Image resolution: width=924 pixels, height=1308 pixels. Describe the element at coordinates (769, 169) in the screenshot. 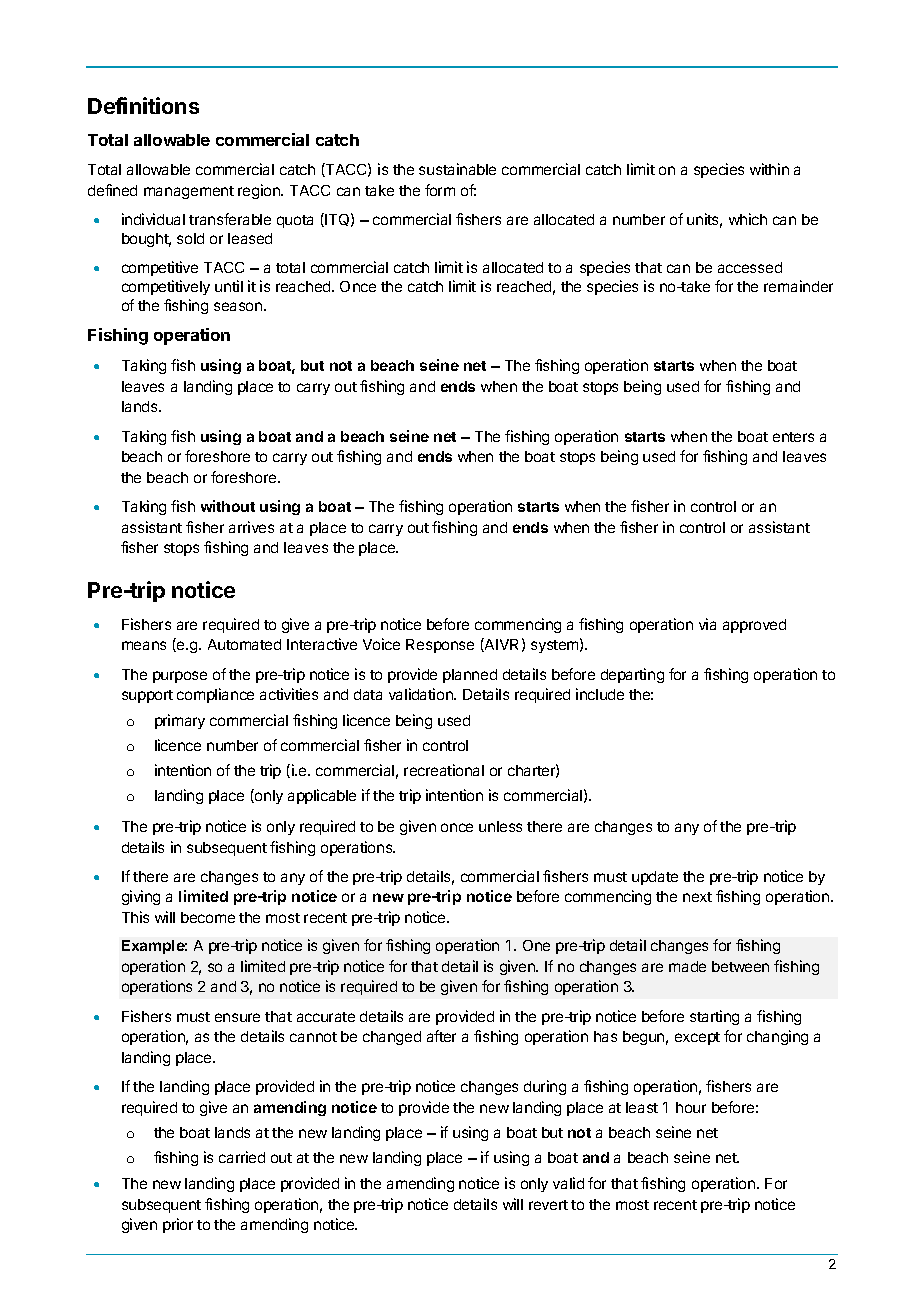

I see `within` at that location.
